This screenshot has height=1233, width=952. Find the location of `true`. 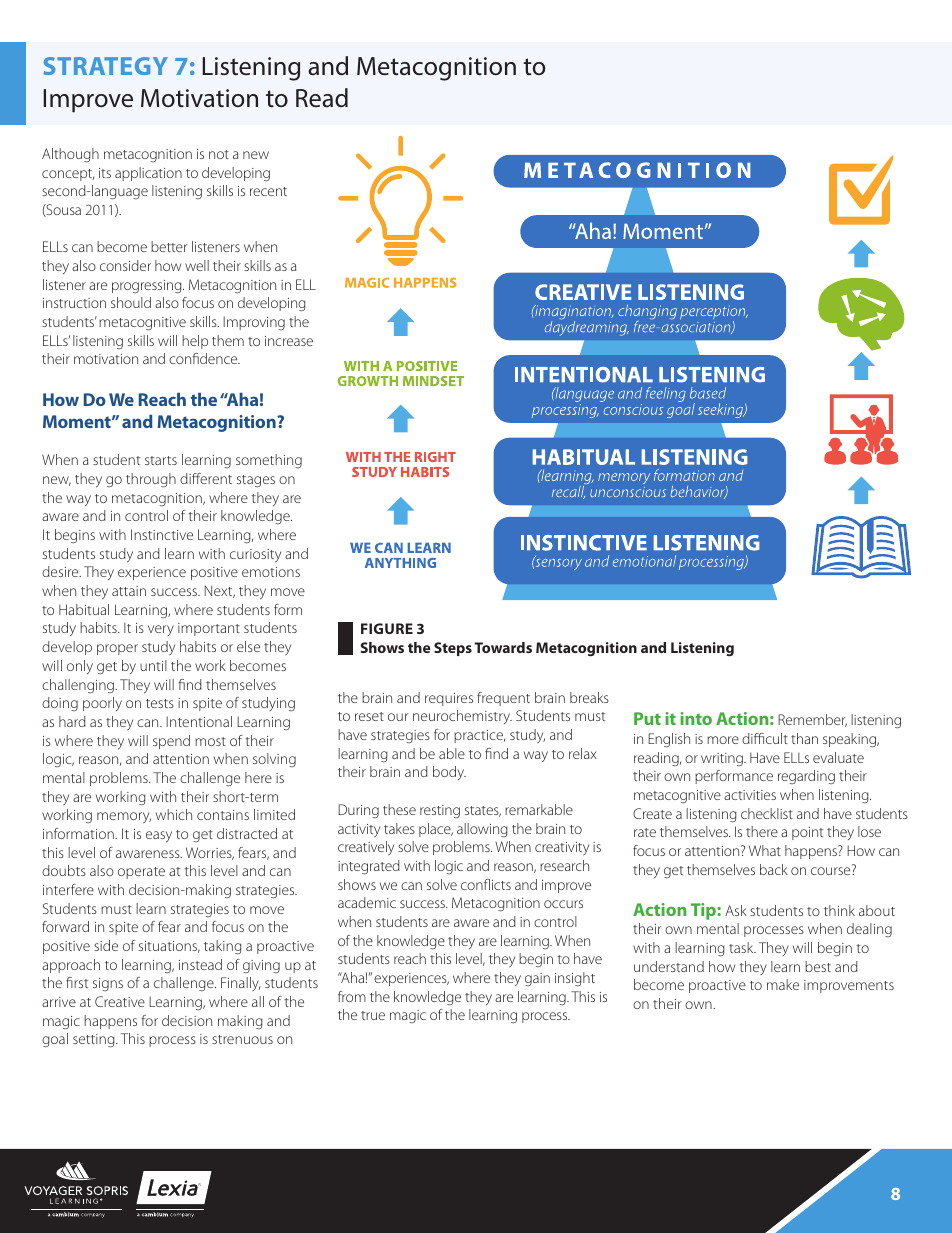

true is located at coordinates (373, 1015).
